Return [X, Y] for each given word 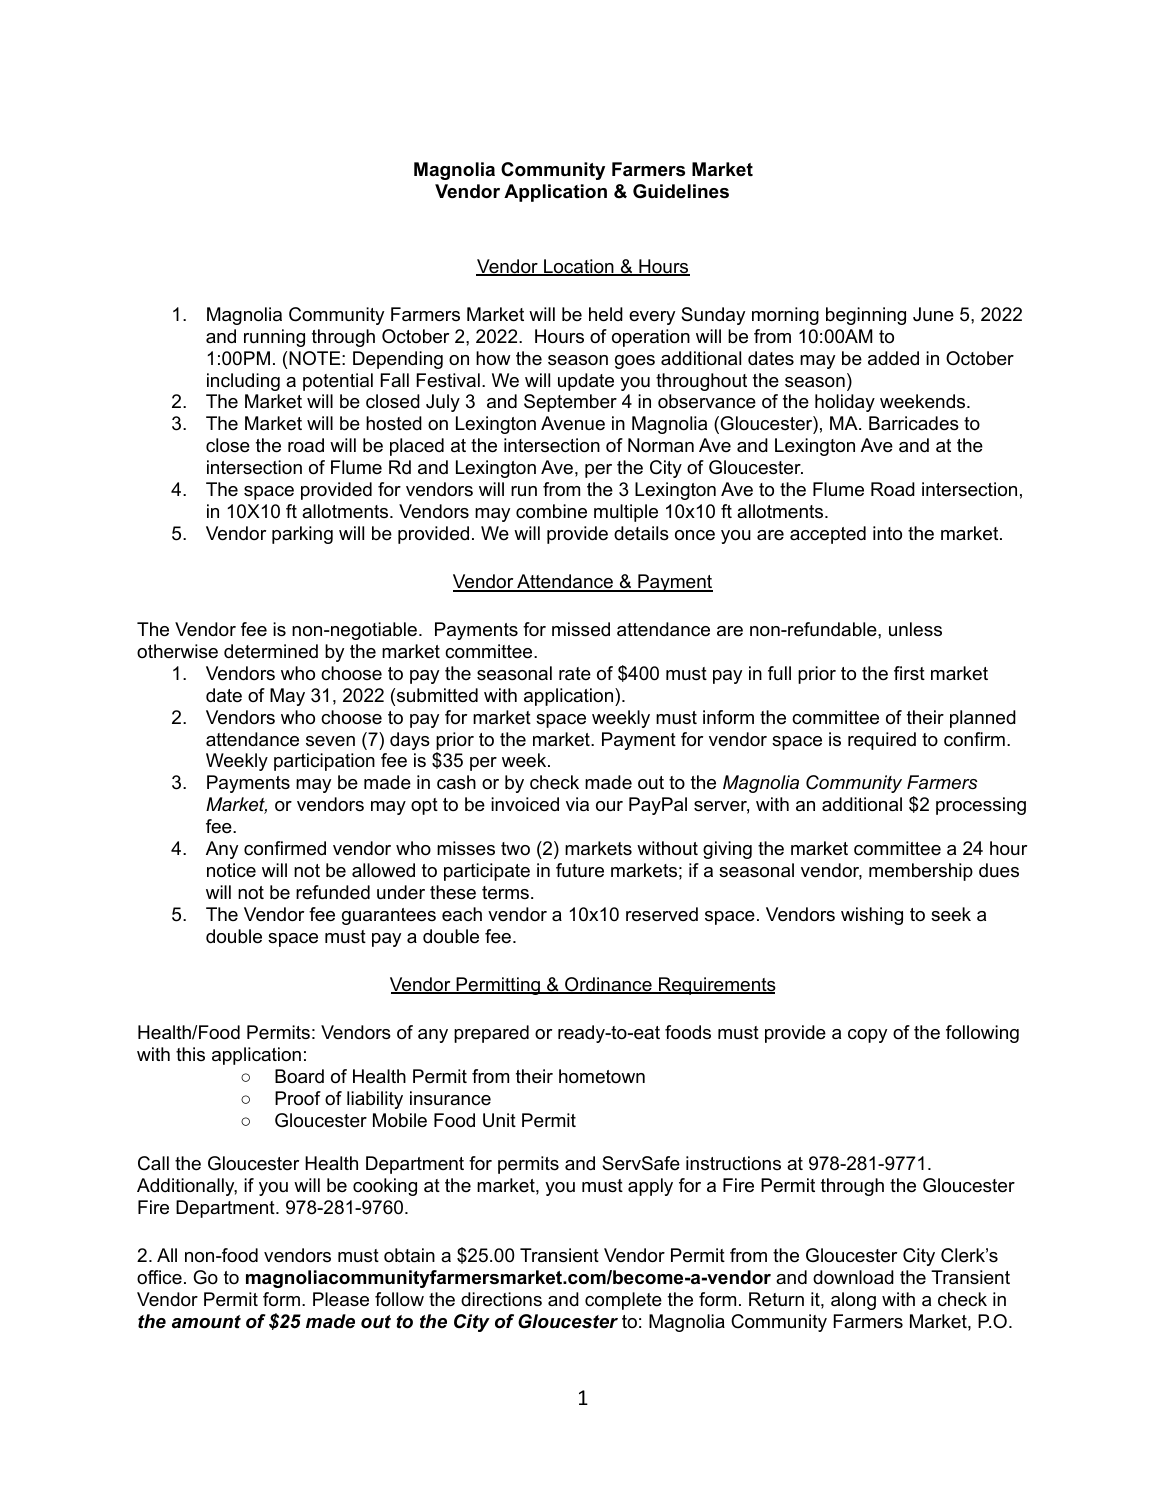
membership [921, 872]
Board [299, 1076]
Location [579, 267]
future [580, 870]
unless [915, 629]
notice [231, 870]
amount [206, 1322]
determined [271, 651]
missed [581, 629]
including [243, 382]
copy [867, 1036]
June [933, 314]
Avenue [573, 423]
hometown [602, 1076]
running [274, 338]
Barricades [914, 423]
